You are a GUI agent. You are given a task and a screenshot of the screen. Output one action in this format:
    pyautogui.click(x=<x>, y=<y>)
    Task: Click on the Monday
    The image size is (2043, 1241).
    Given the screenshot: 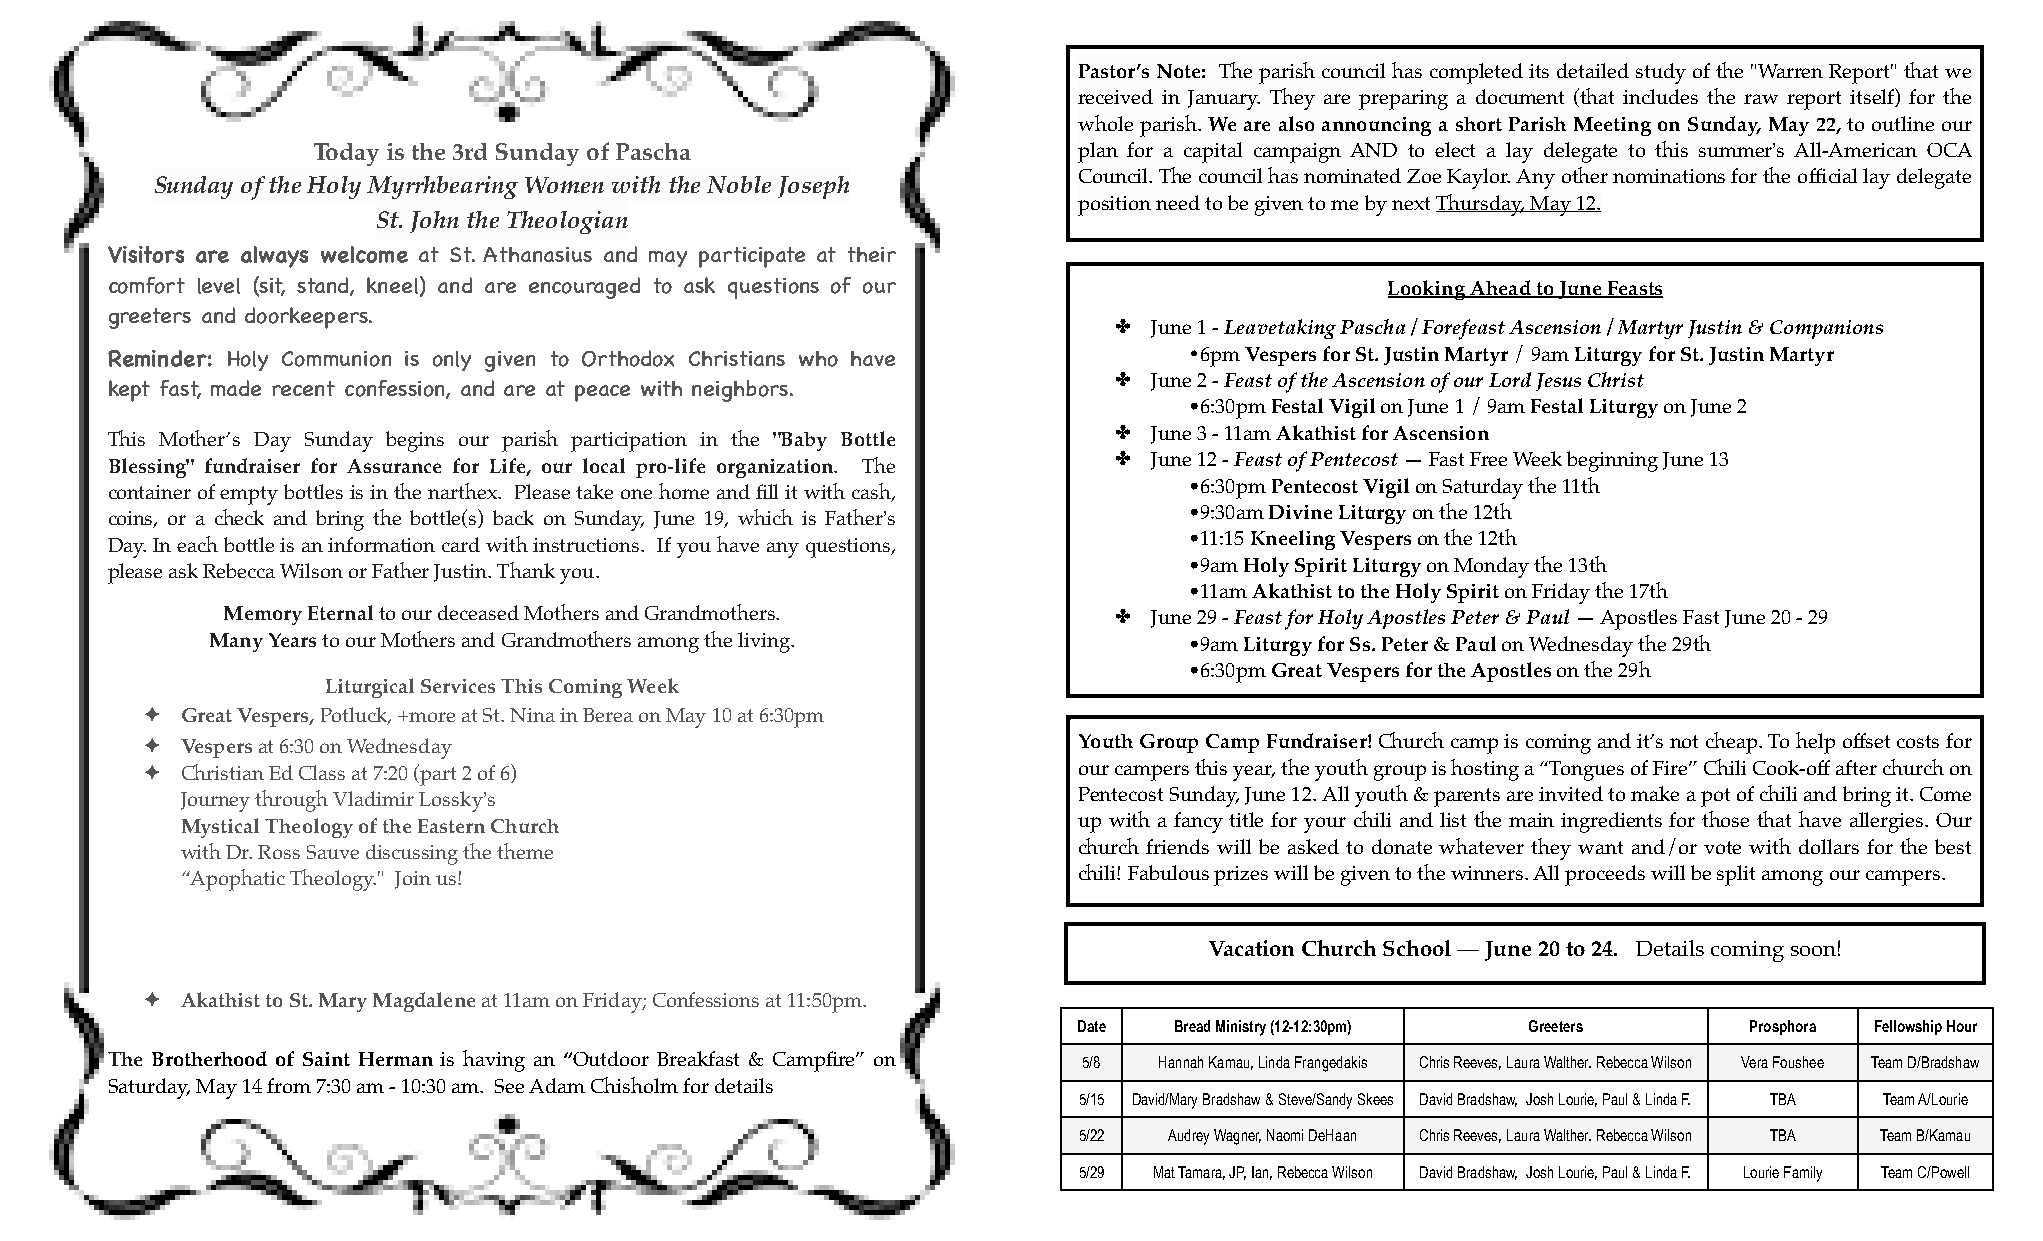 What is the action you would take?
    pyautogui.click(x=1491, y=567)
